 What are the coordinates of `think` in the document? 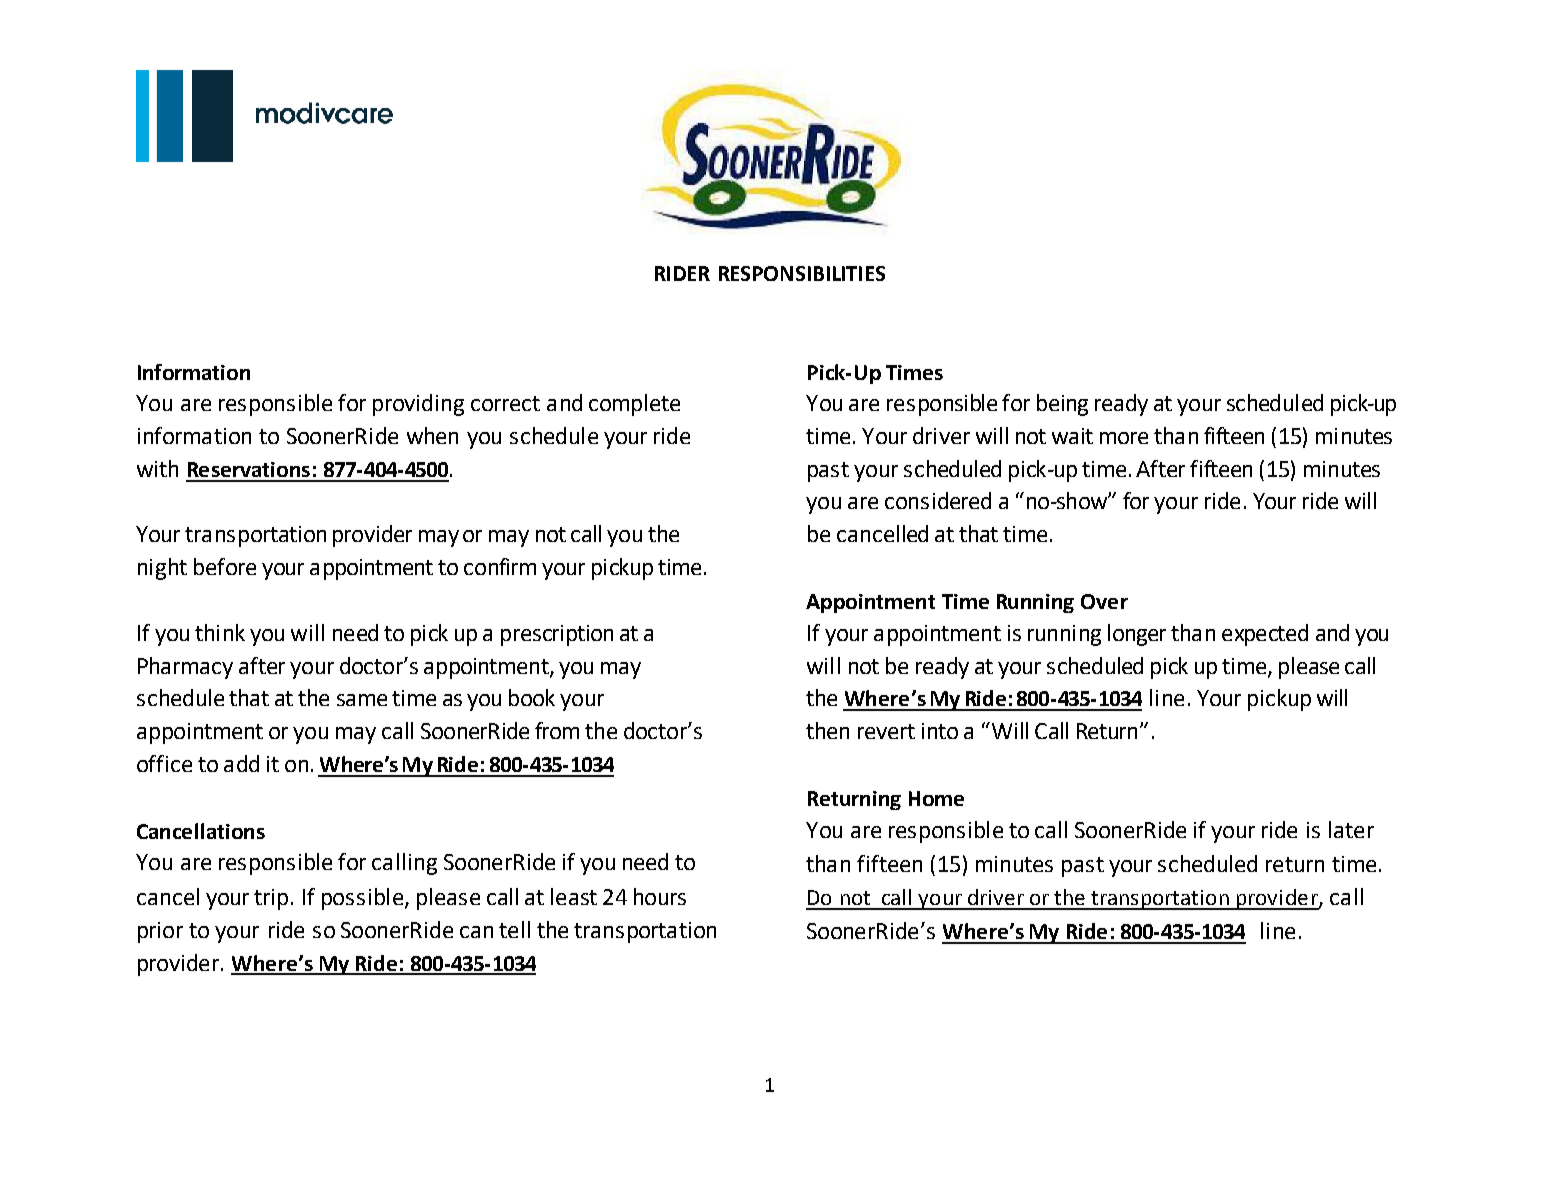 It's located at (220, 632).
